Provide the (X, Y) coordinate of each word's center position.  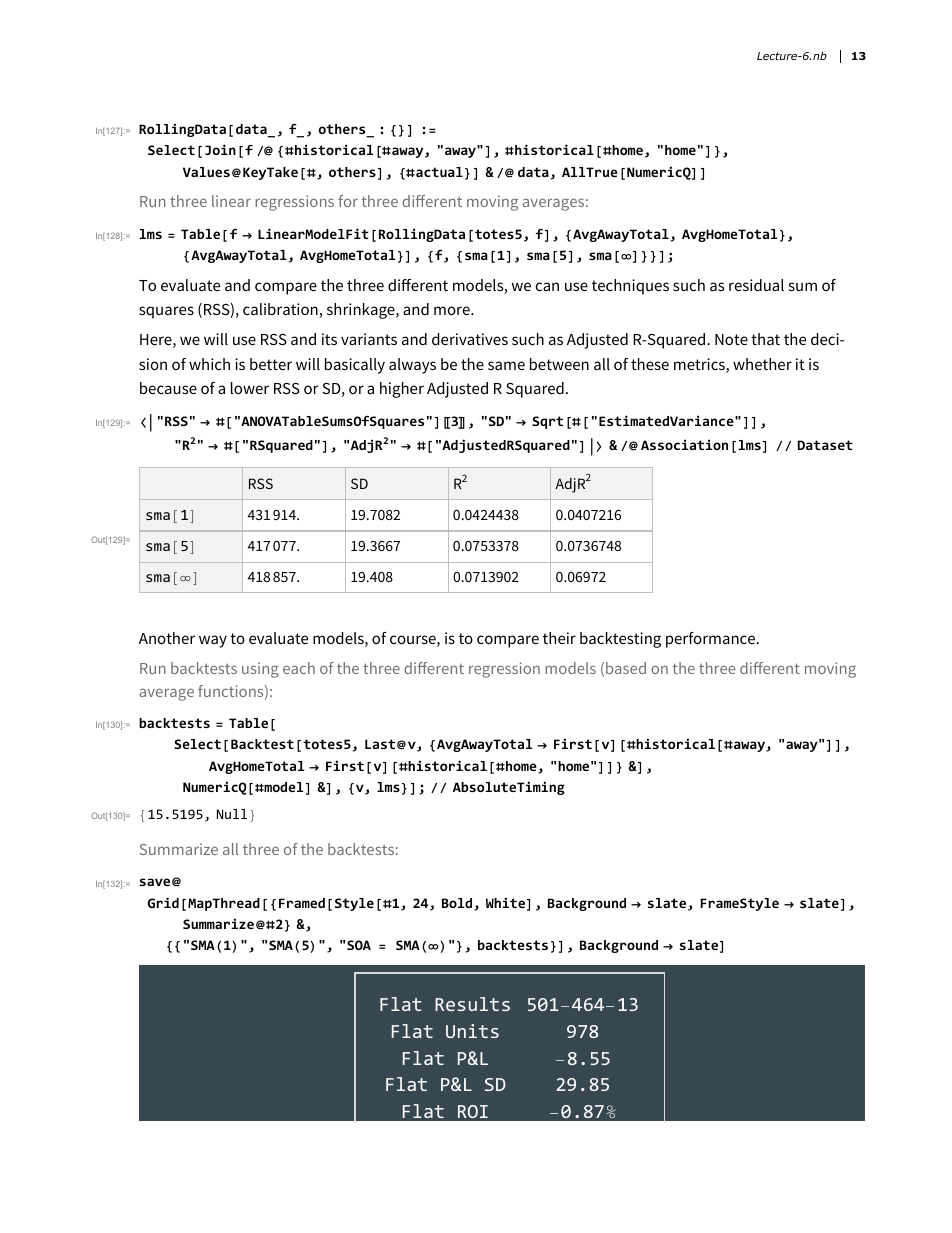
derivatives (470, 339)
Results (472, 1004)
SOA (359, 945)
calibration (281, 310)
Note (731, 339)
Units (472, 1031)
